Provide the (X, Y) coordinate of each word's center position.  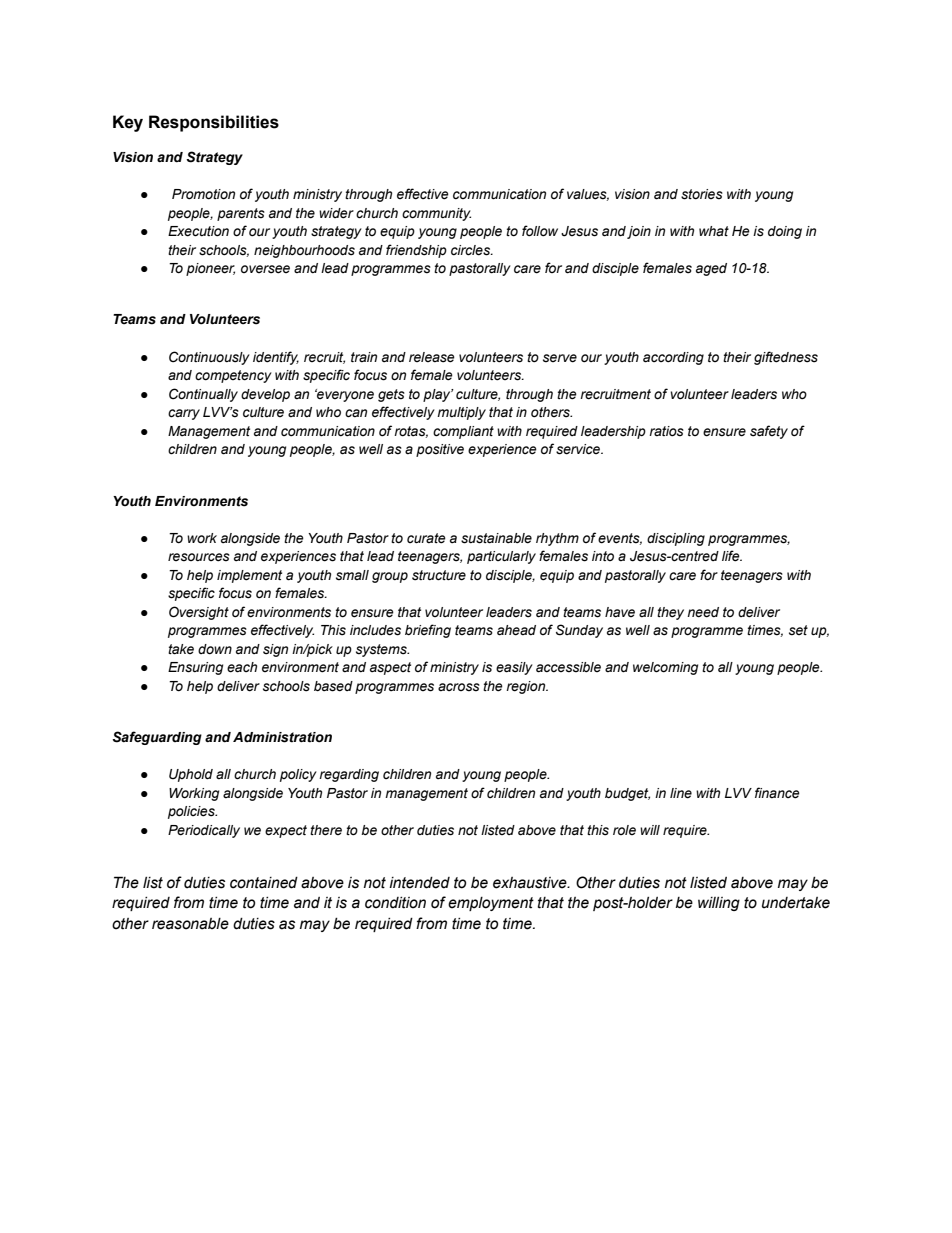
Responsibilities (214, 123)
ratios (666, 431)
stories (702, 194)
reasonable (190, 924)
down (215, 649)
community (436, 214)
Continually (203, 395)
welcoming (665, 668)
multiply (461, 413)
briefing (428, 631)
